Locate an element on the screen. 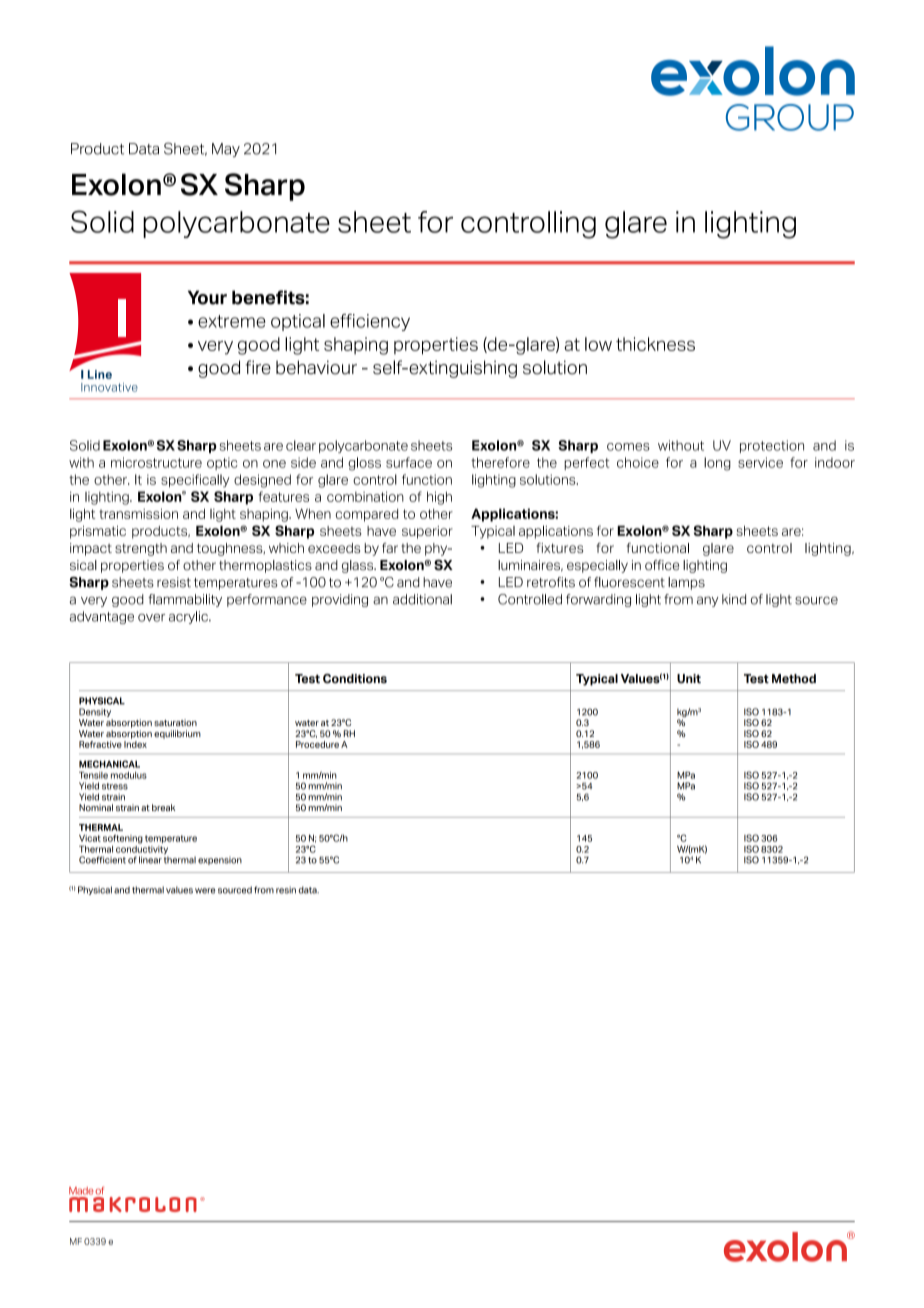 This screenshot has height=1308, width=924. protection is located at coordinates (772, 446).
